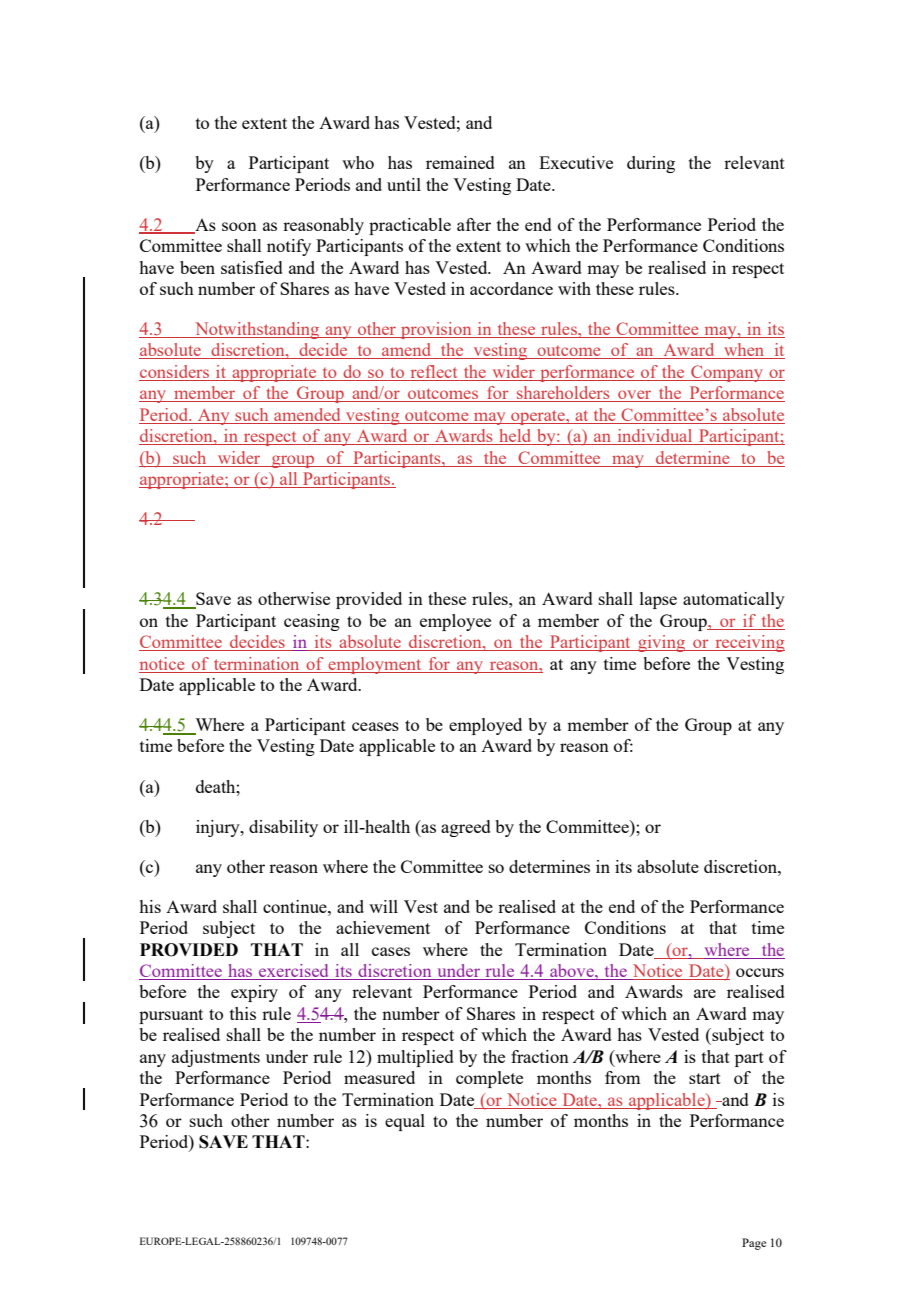  Describe the element at coordinates (651, 164) in the screenshot. I see `during` at that location.
